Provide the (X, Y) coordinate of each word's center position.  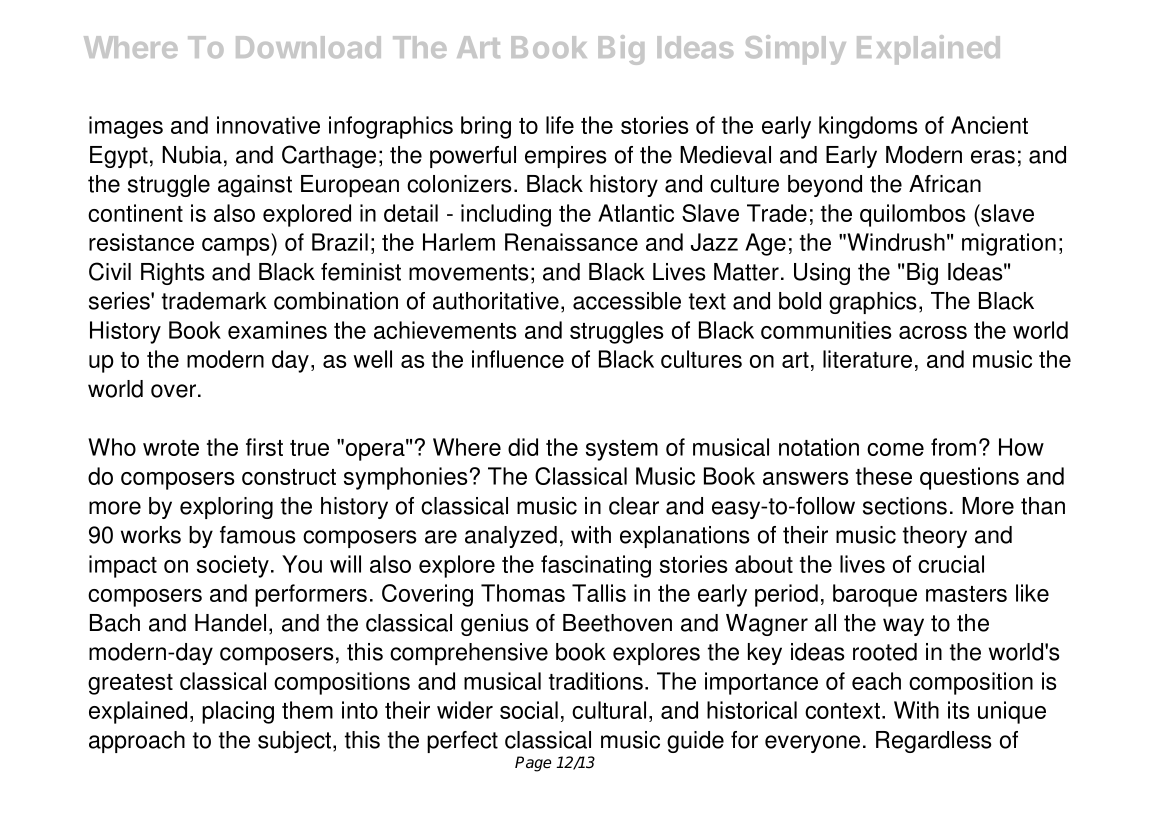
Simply (795, 50)
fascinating (596, 566)
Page (533, 764)
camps (237, 247)
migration (1009, 244)
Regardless (934, 742)
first (264, 447)
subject (296, 742)
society (233, 566)
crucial (951, 564)
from (953, 447)
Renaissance (571, 242)
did (523, 447)
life (560, 125)
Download (308, 47)
